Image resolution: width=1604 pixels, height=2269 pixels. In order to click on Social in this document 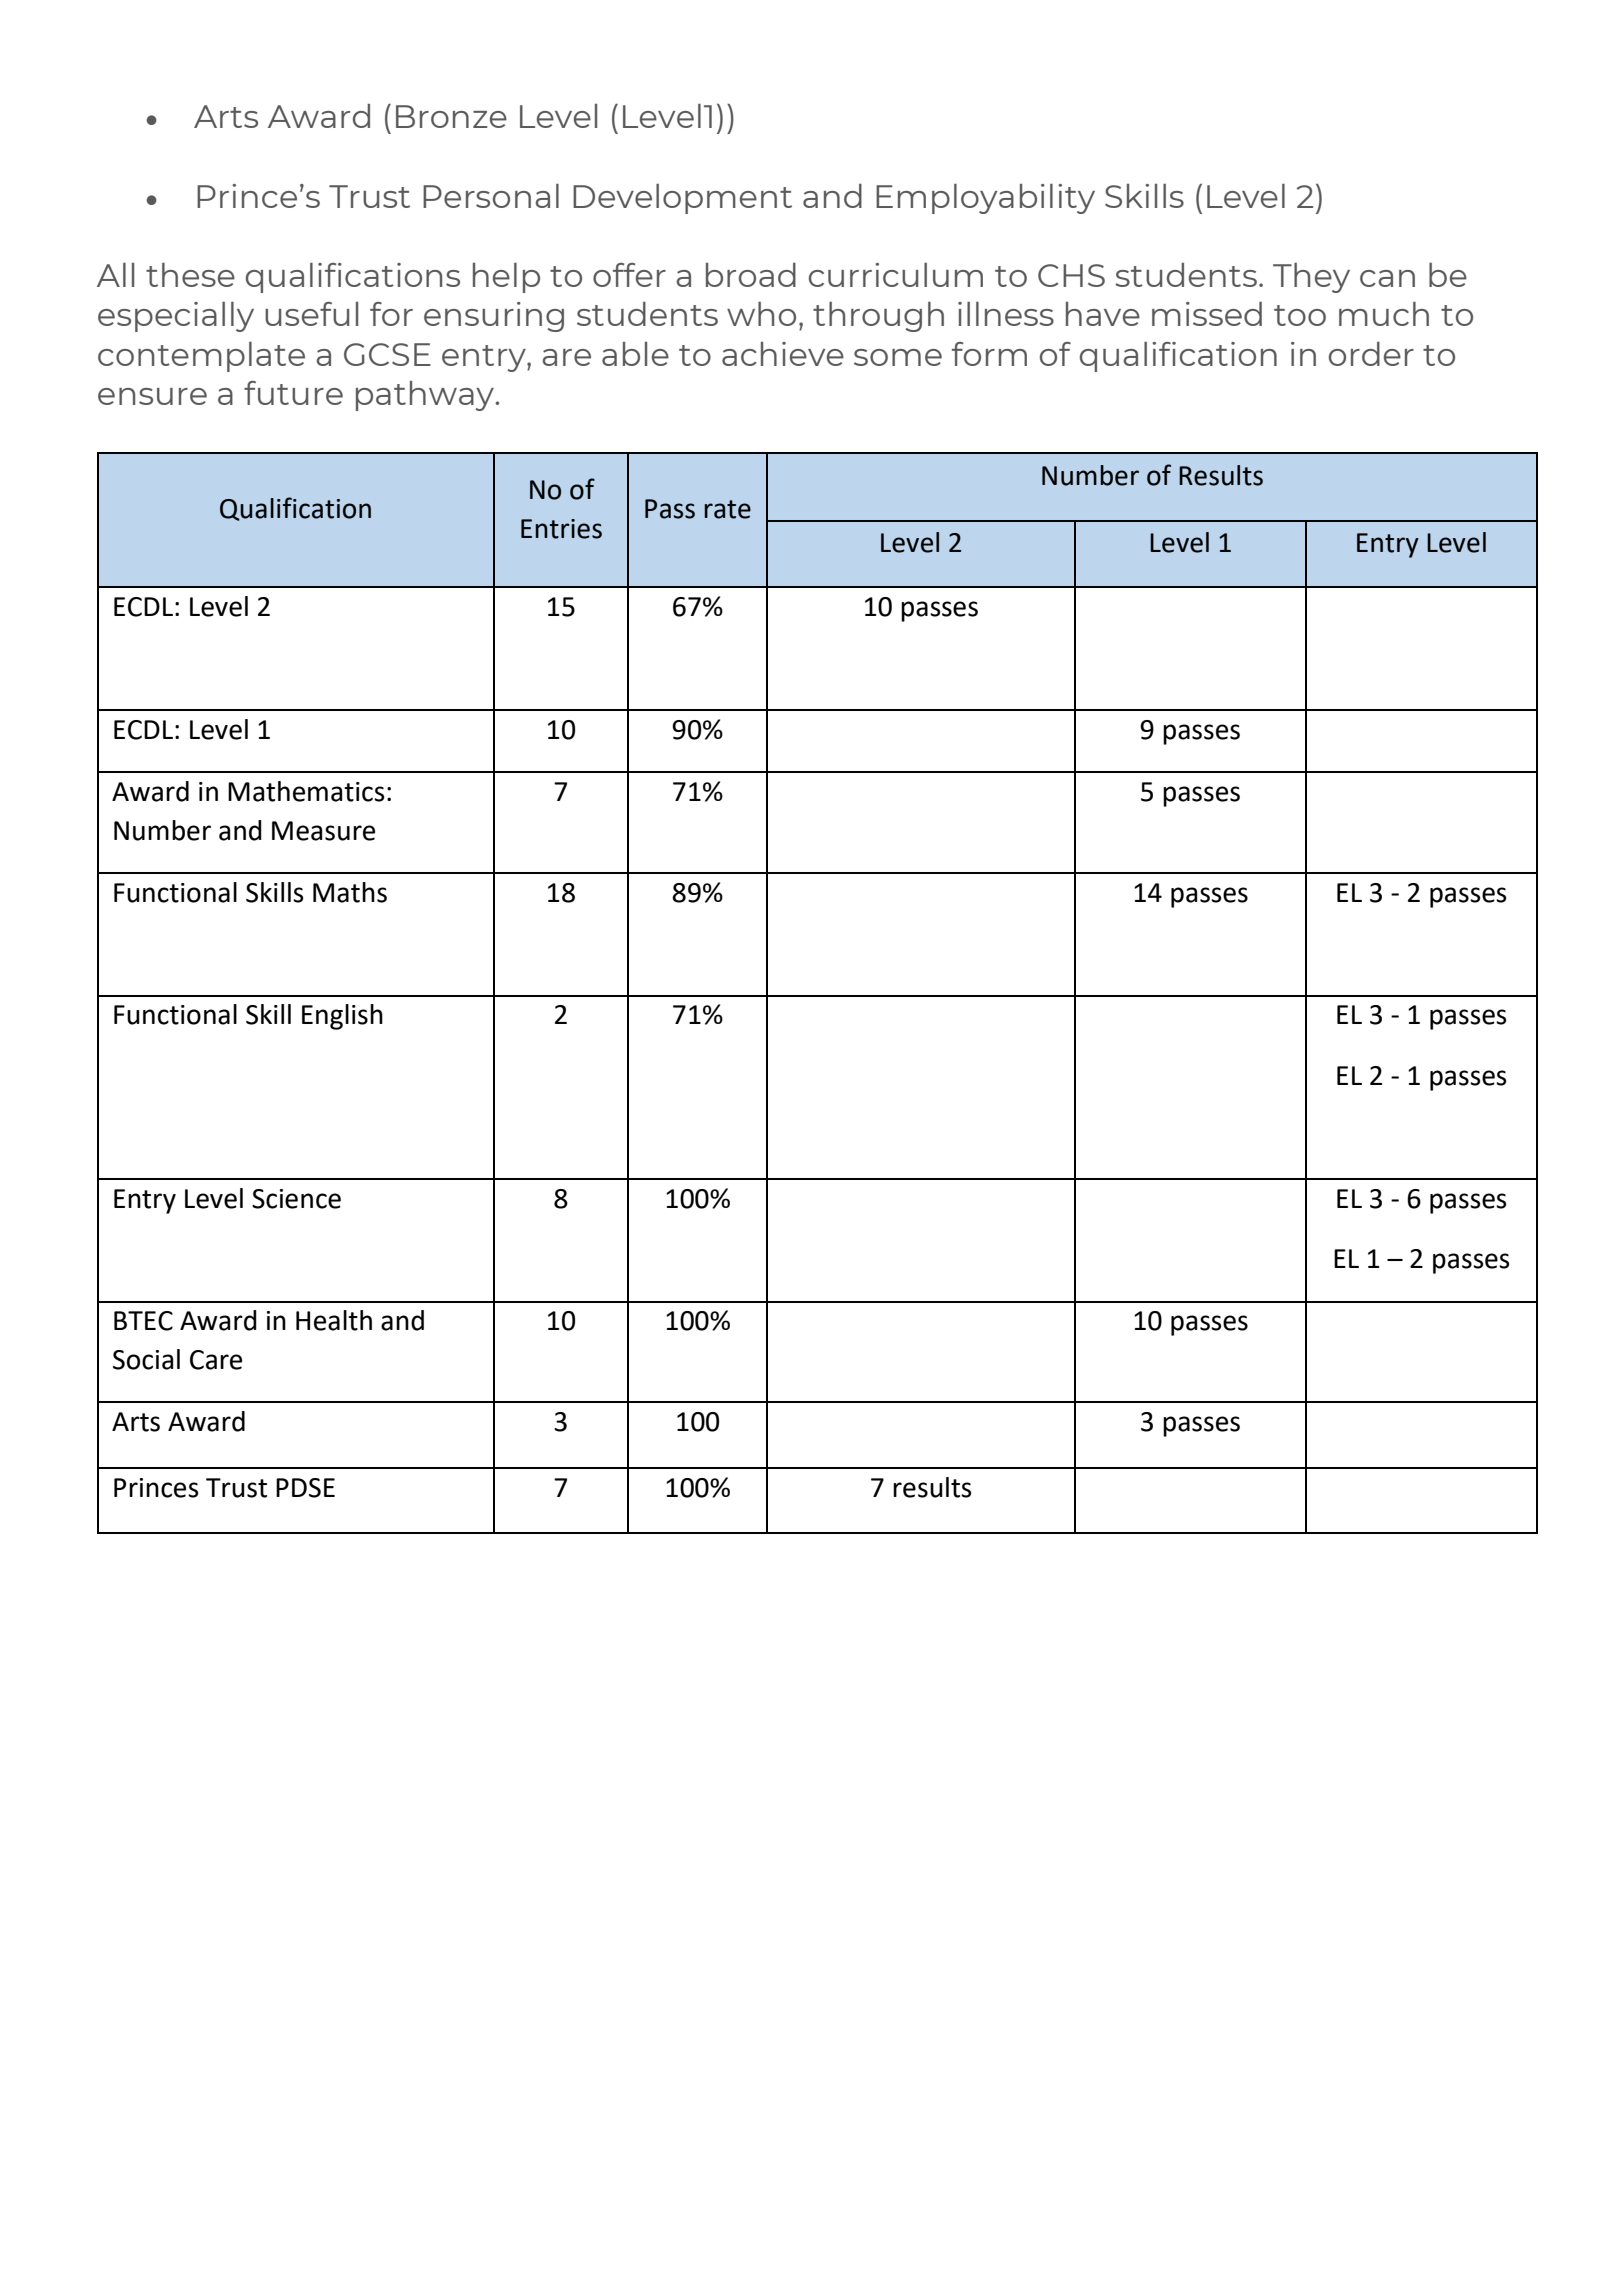, I will do `click(146, 1359)`.
